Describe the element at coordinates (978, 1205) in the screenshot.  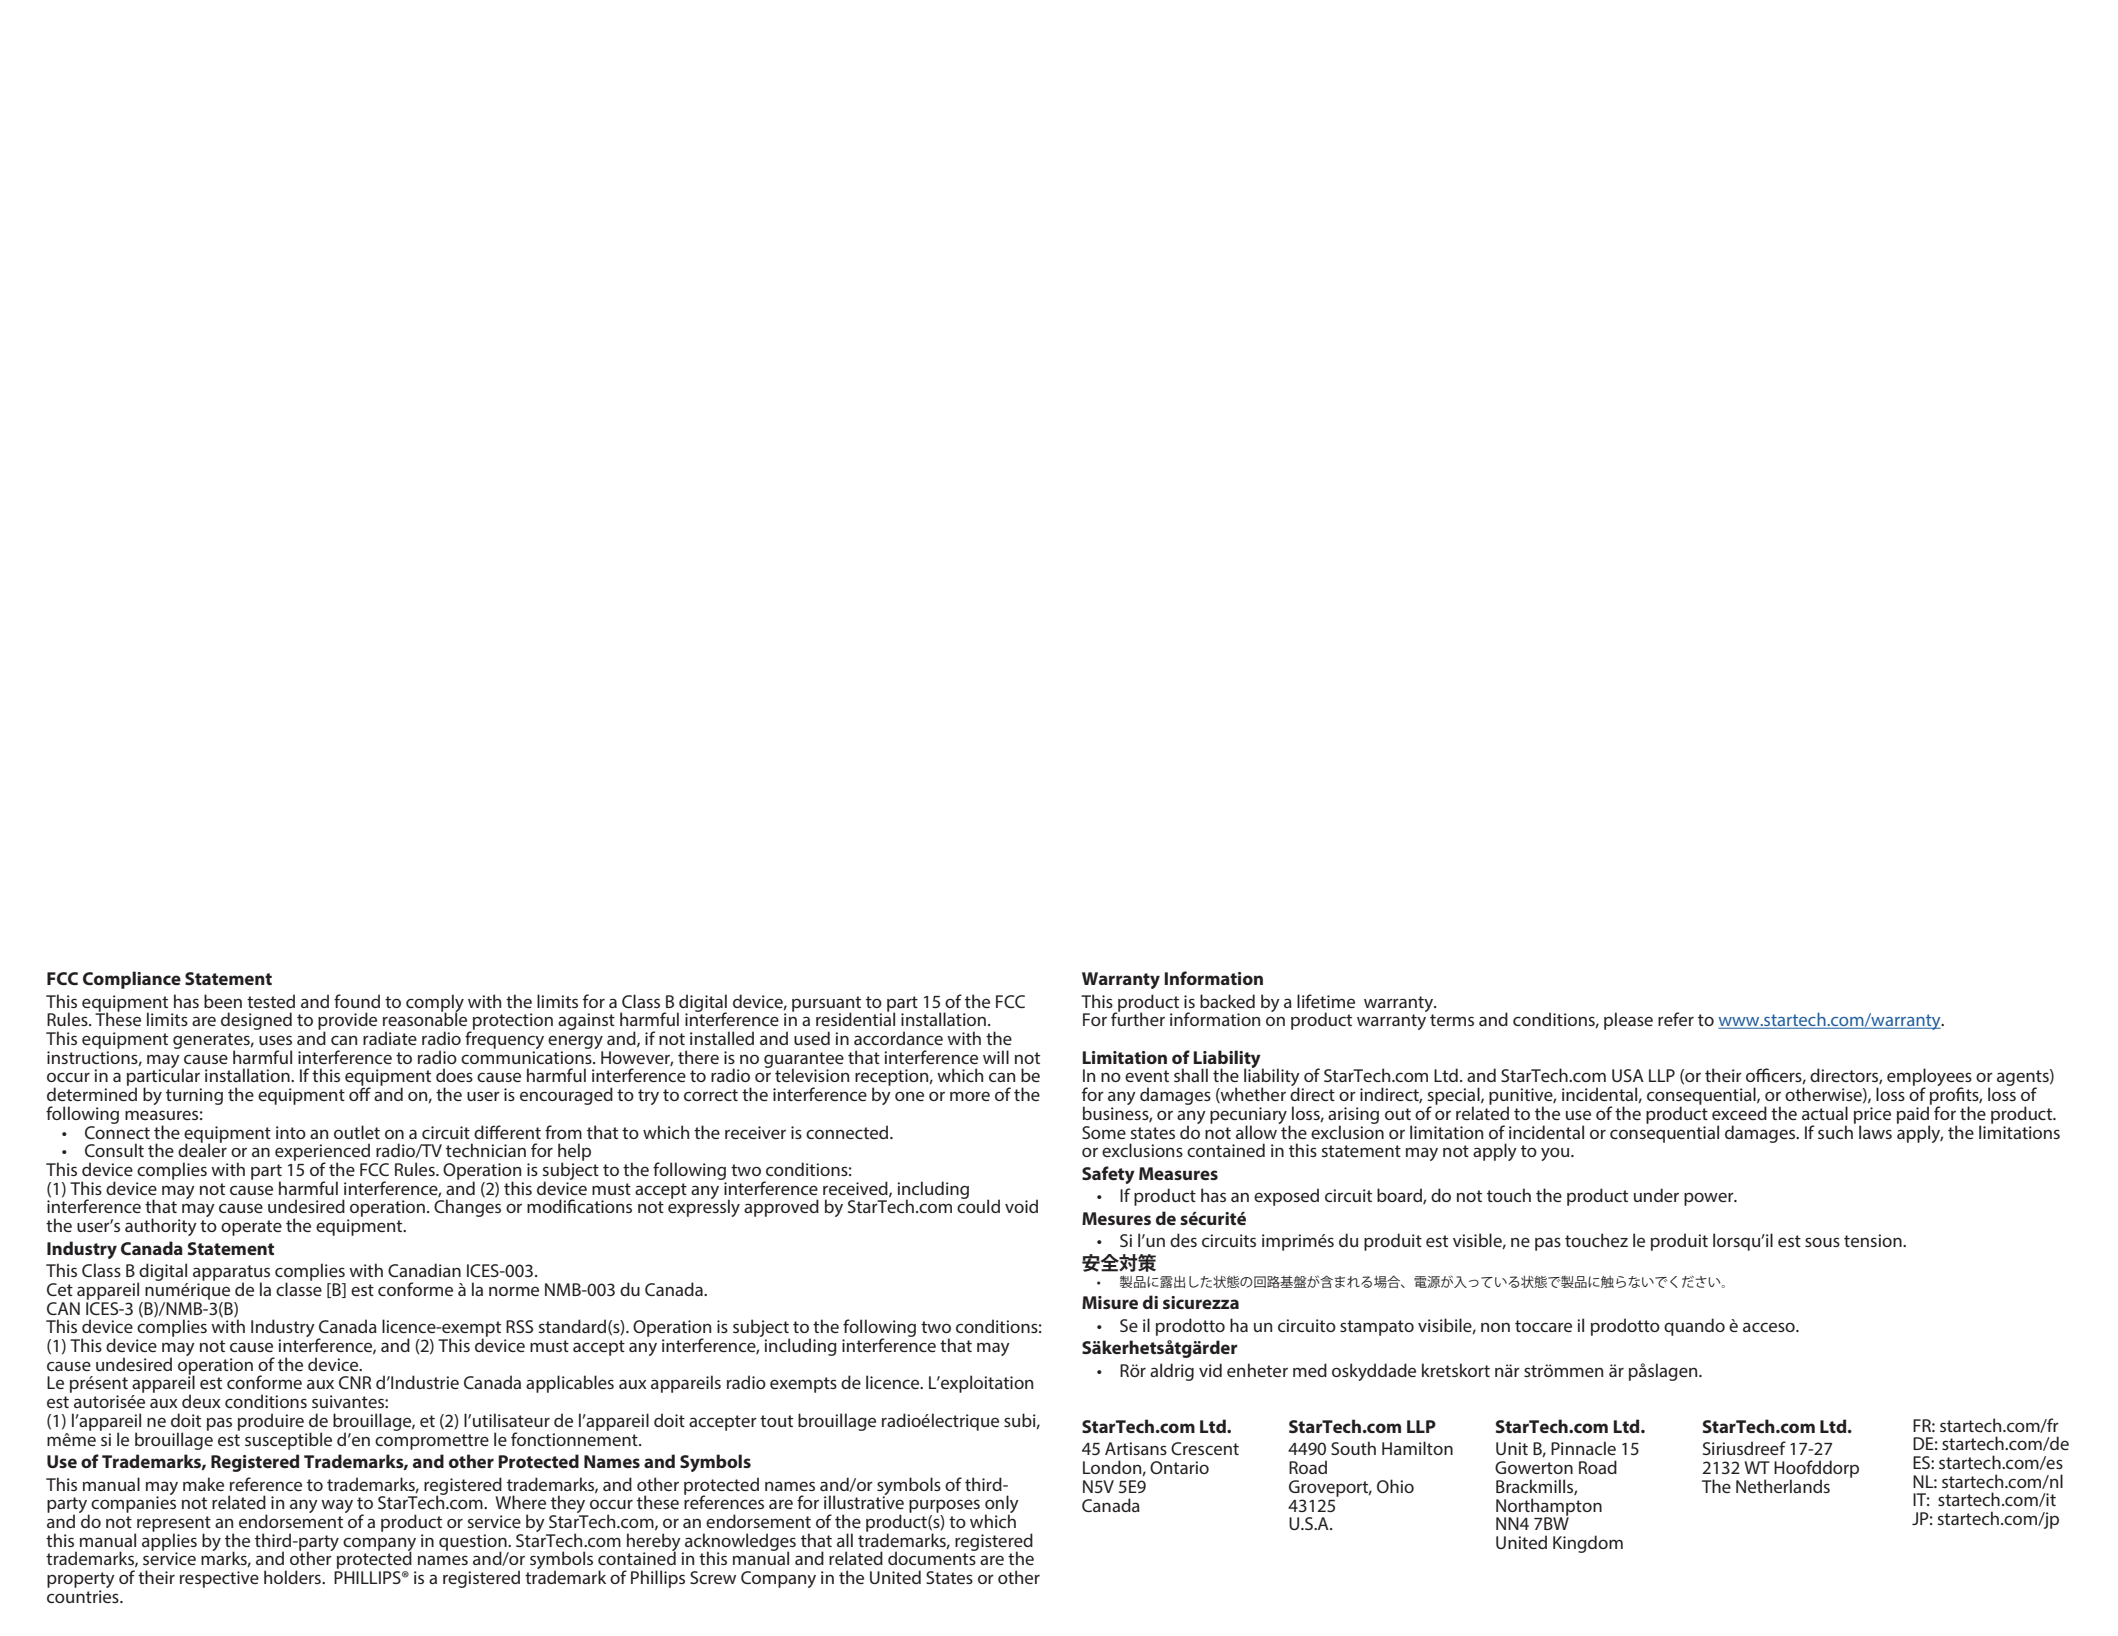
I see `could` at that location.
